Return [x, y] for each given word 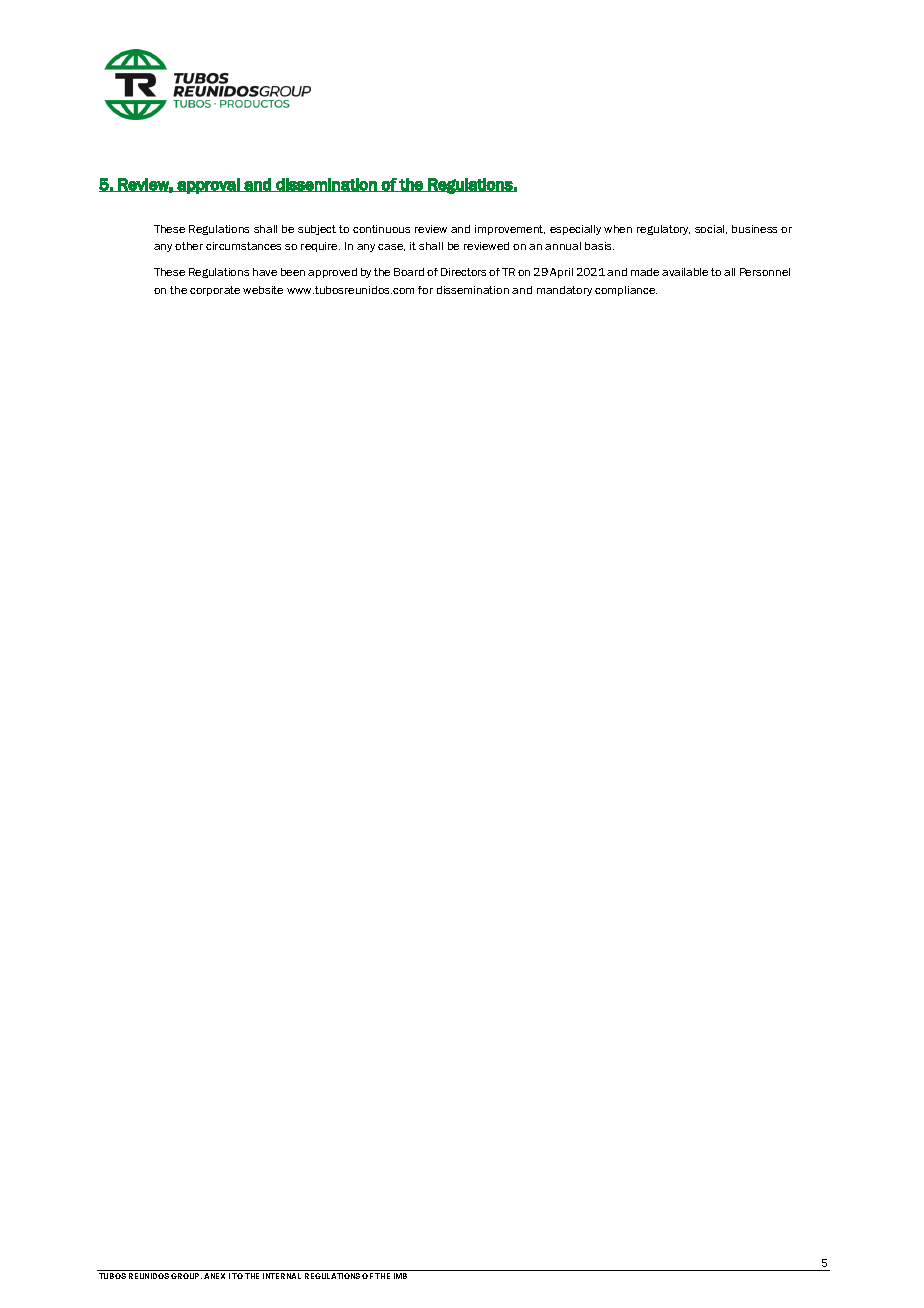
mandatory [564, 291]
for [425, 290]
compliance [626, 291]
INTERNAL [282, 1276]
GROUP [186, 1276]
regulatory [663, 230]
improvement [510, 230]
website [263, 290]
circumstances [243, 246]
